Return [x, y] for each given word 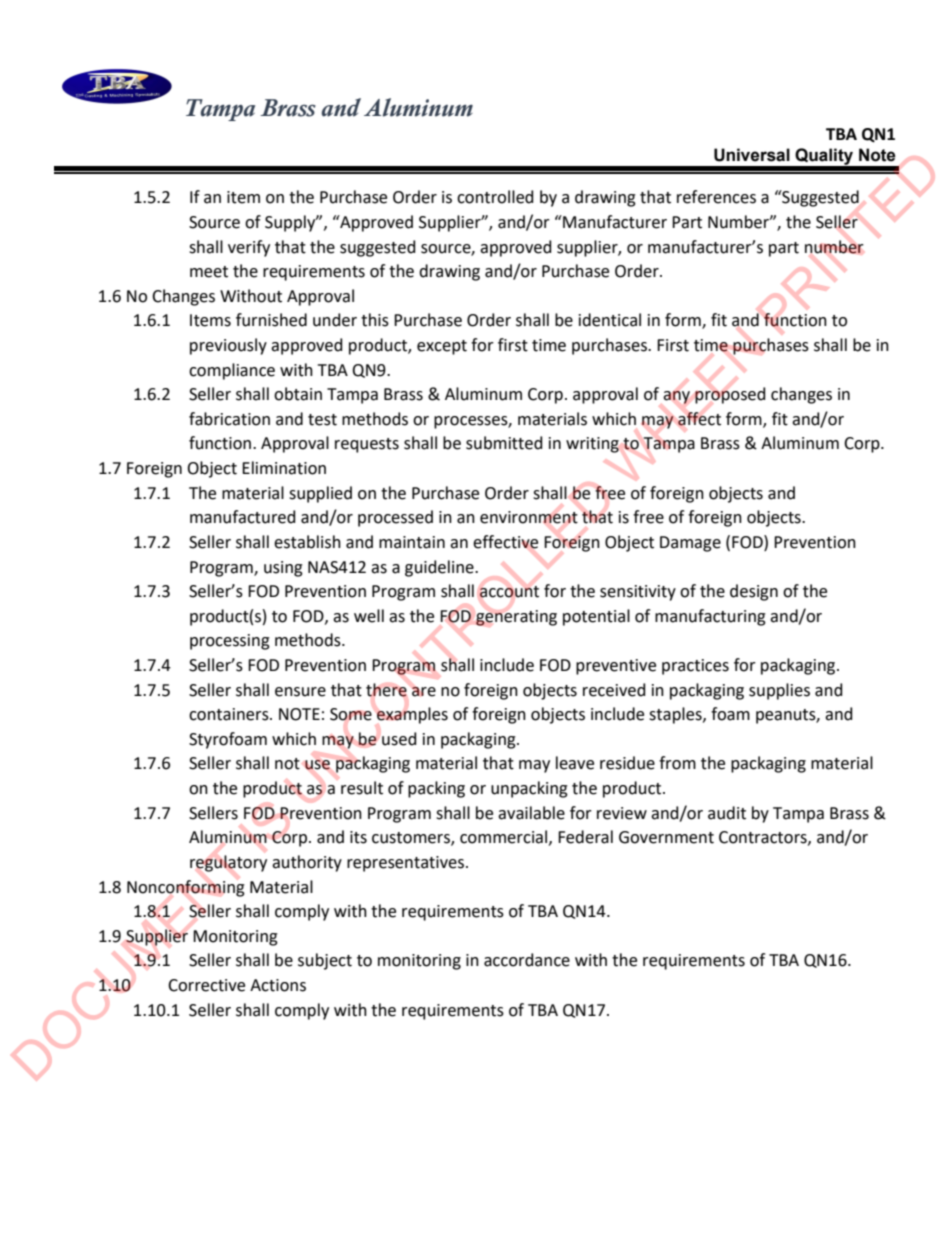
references [716, 197]
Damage [690, 544]
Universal [752, 155]
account [509, 592]
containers [230, 714]
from [677, 763]
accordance [527, 960]
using [283, 569]
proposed [730, 395]
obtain [298, 394]
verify [249, 248]
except [442, 347]
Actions [278, 985]
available [531, 813]
